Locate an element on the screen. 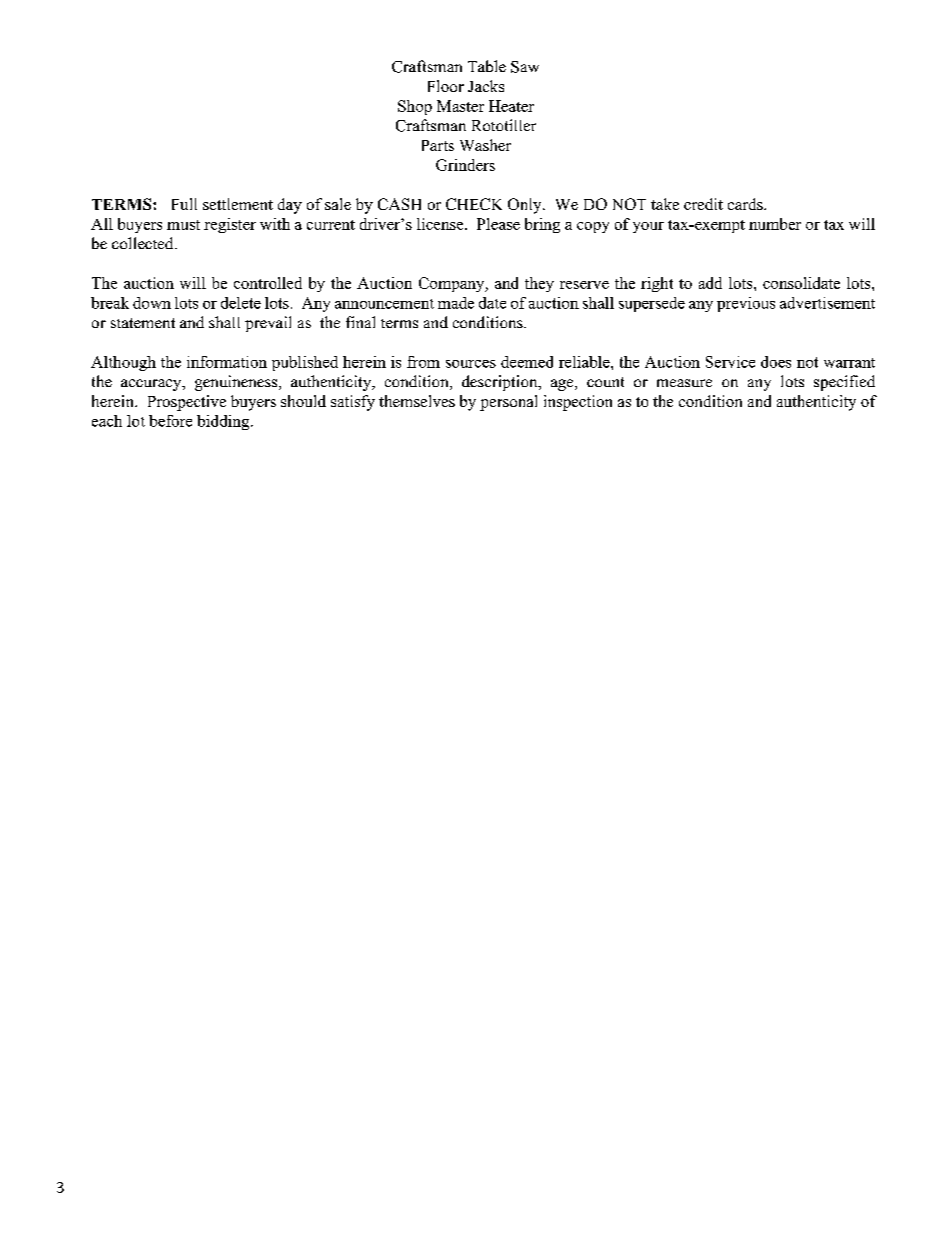 Image resolution: width=952 pixels, height=1233 pixels. Jacks is located at coordinates (486, 86).
